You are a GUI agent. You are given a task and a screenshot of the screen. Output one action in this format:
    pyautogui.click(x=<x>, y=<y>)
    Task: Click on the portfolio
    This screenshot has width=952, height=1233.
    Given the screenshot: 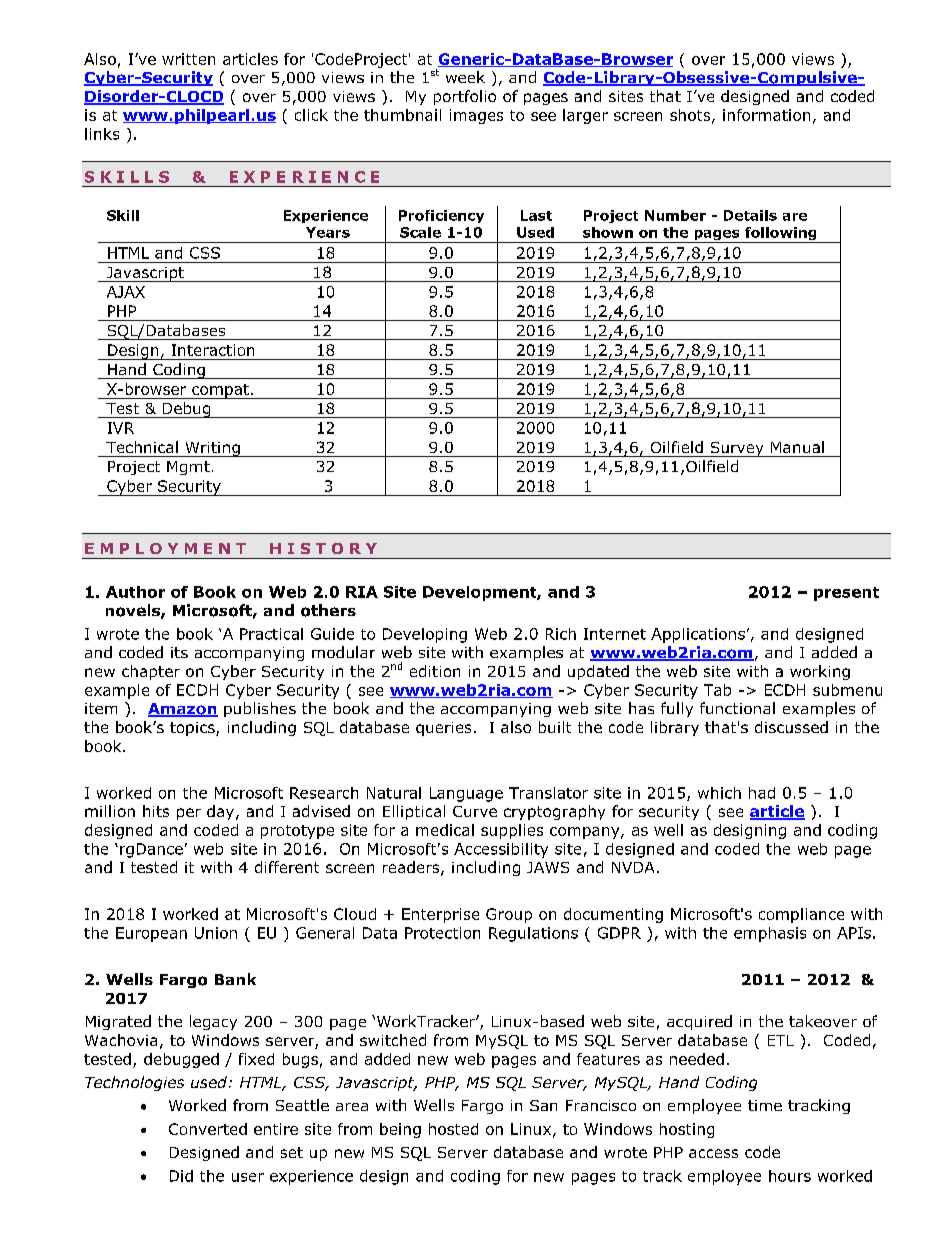 What is the action you would take?
    pyautogui.click(x=465, y=97)
